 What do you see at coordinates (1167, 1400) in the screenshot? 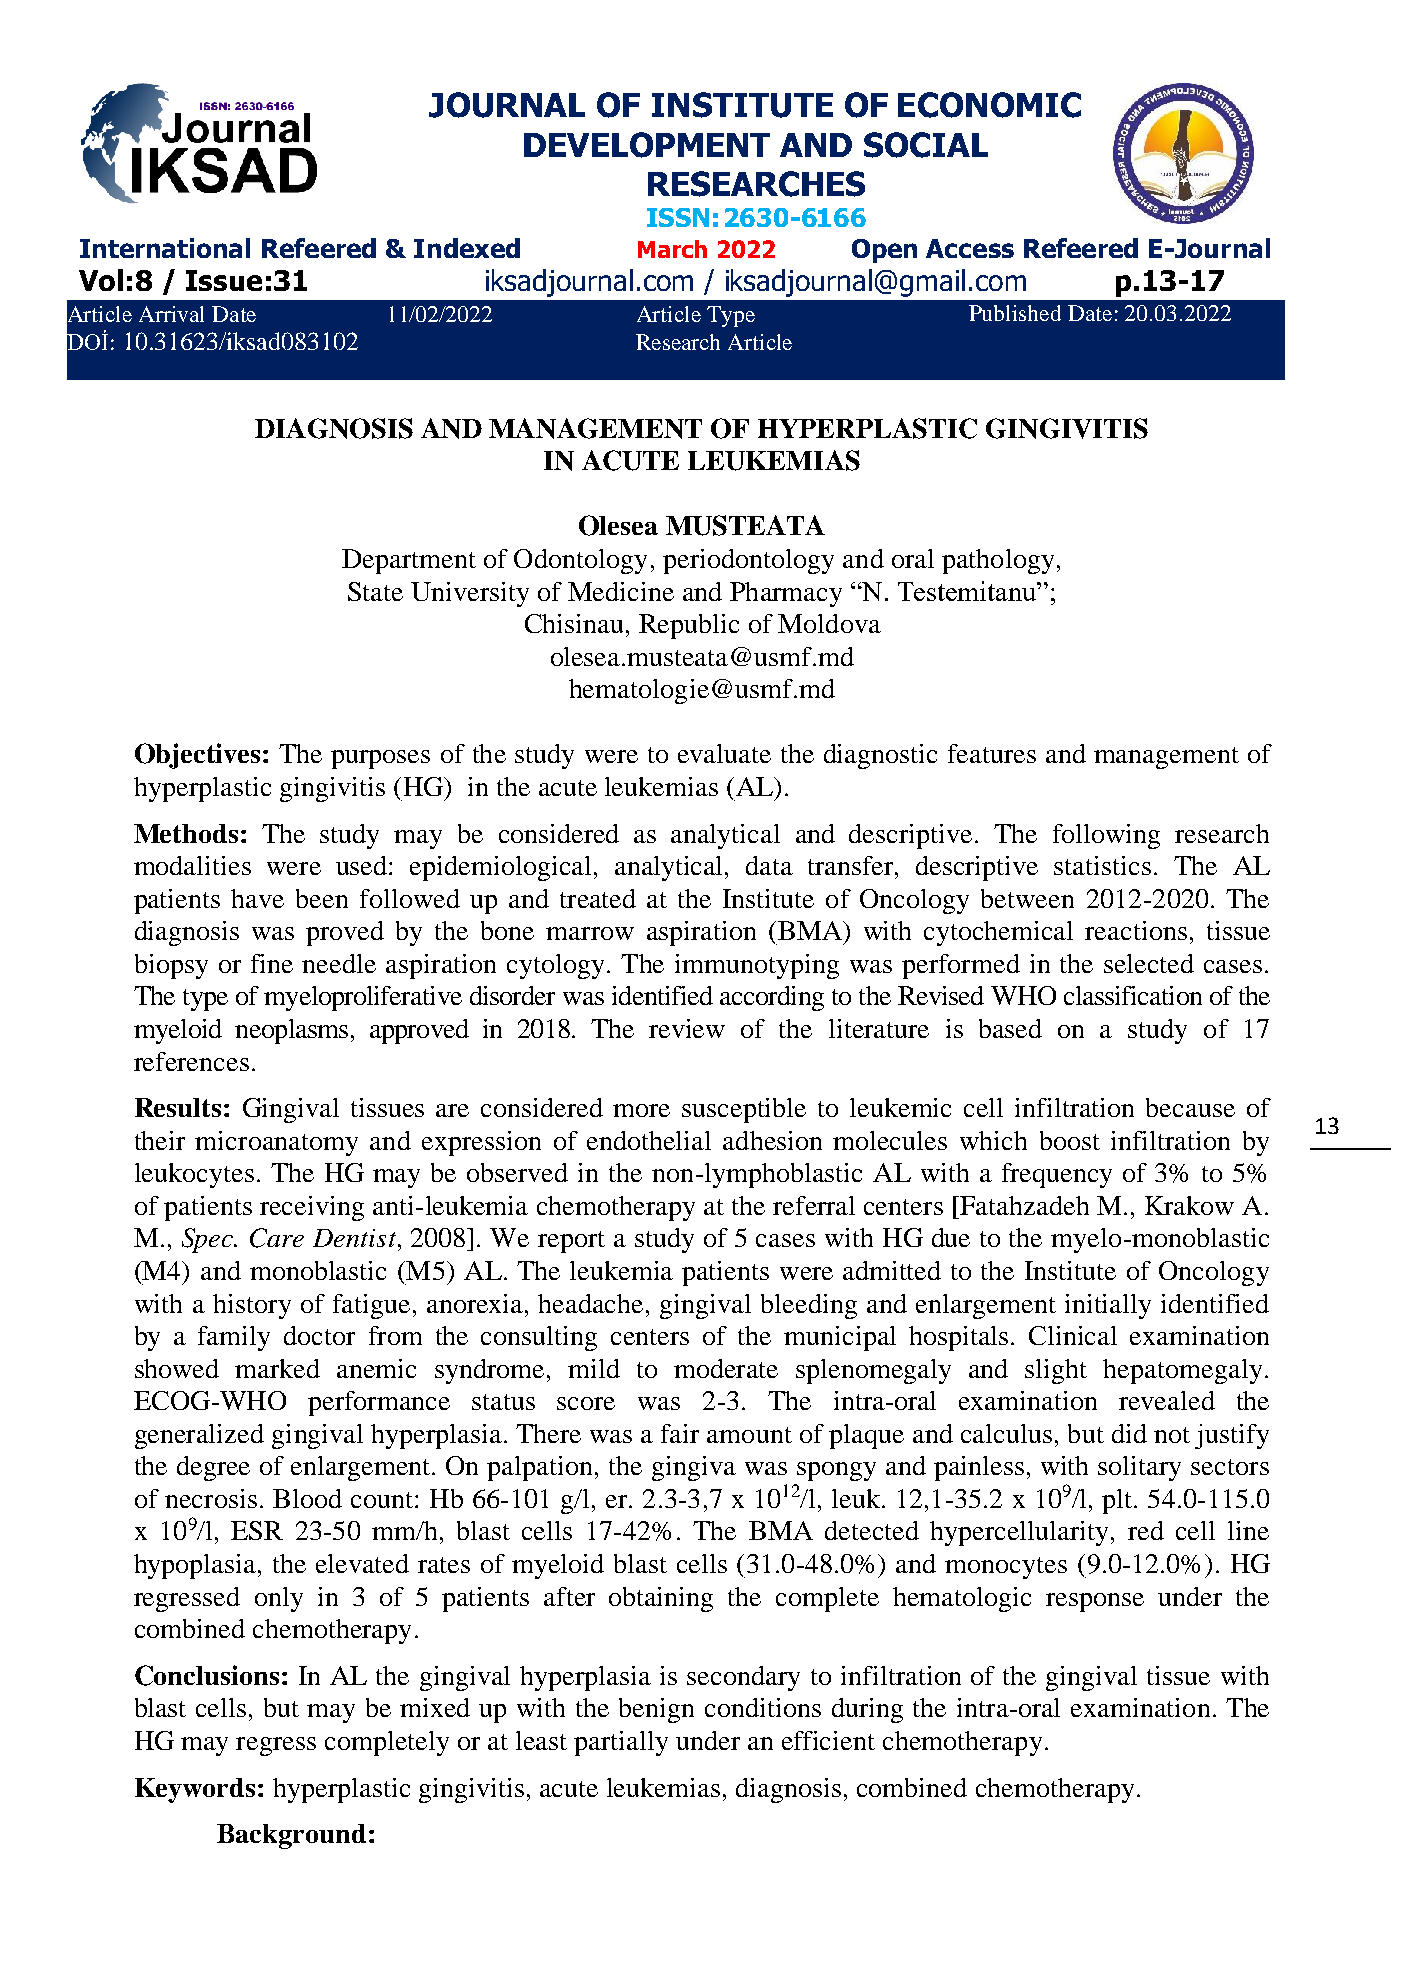
I see `revealed` at bounding box center [1167, 1400].
